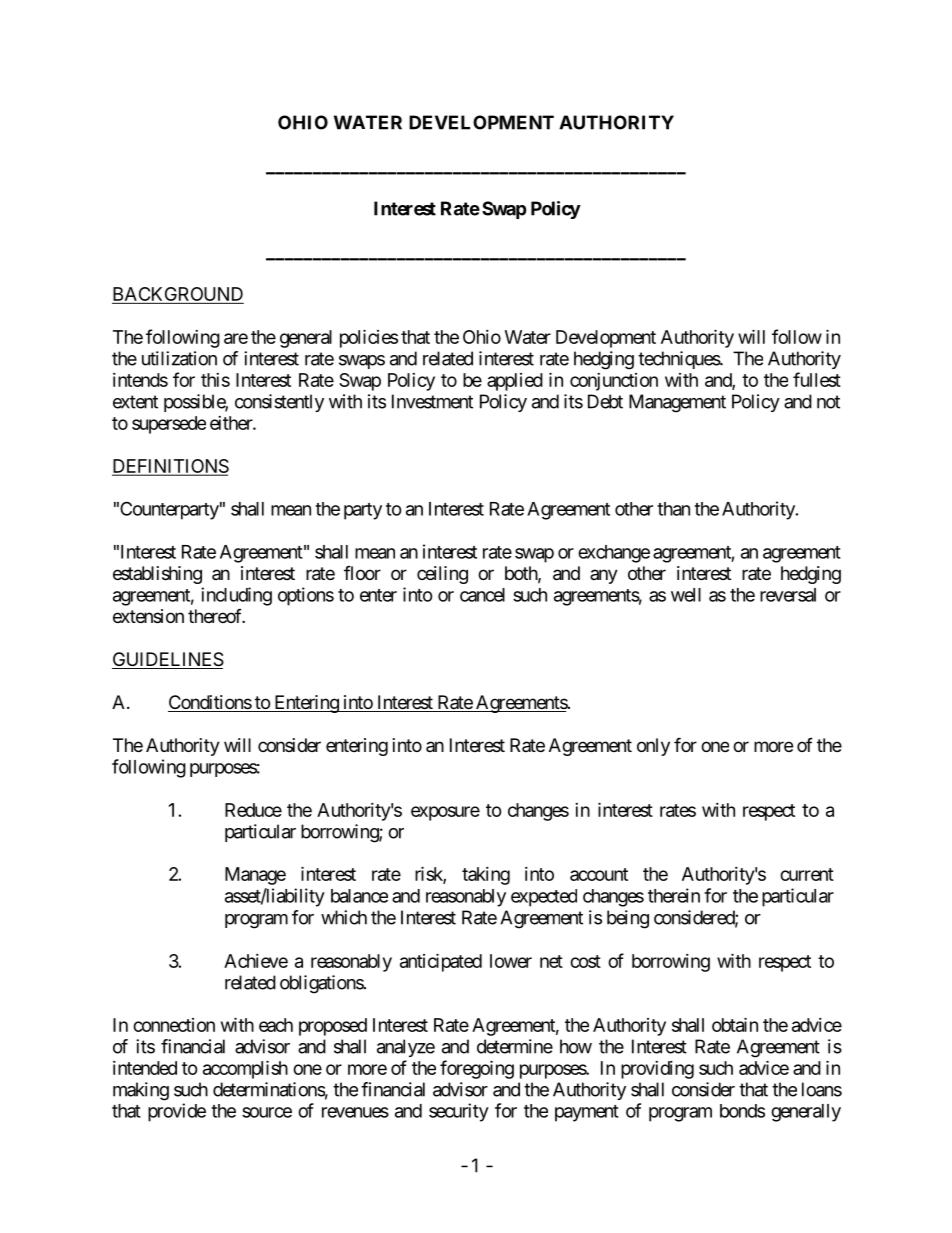 The image size is (952, 1233). What do you see at coordinates (817, 379) in the screenshot?
I see `fullest` at bounding box center [817, 379].
